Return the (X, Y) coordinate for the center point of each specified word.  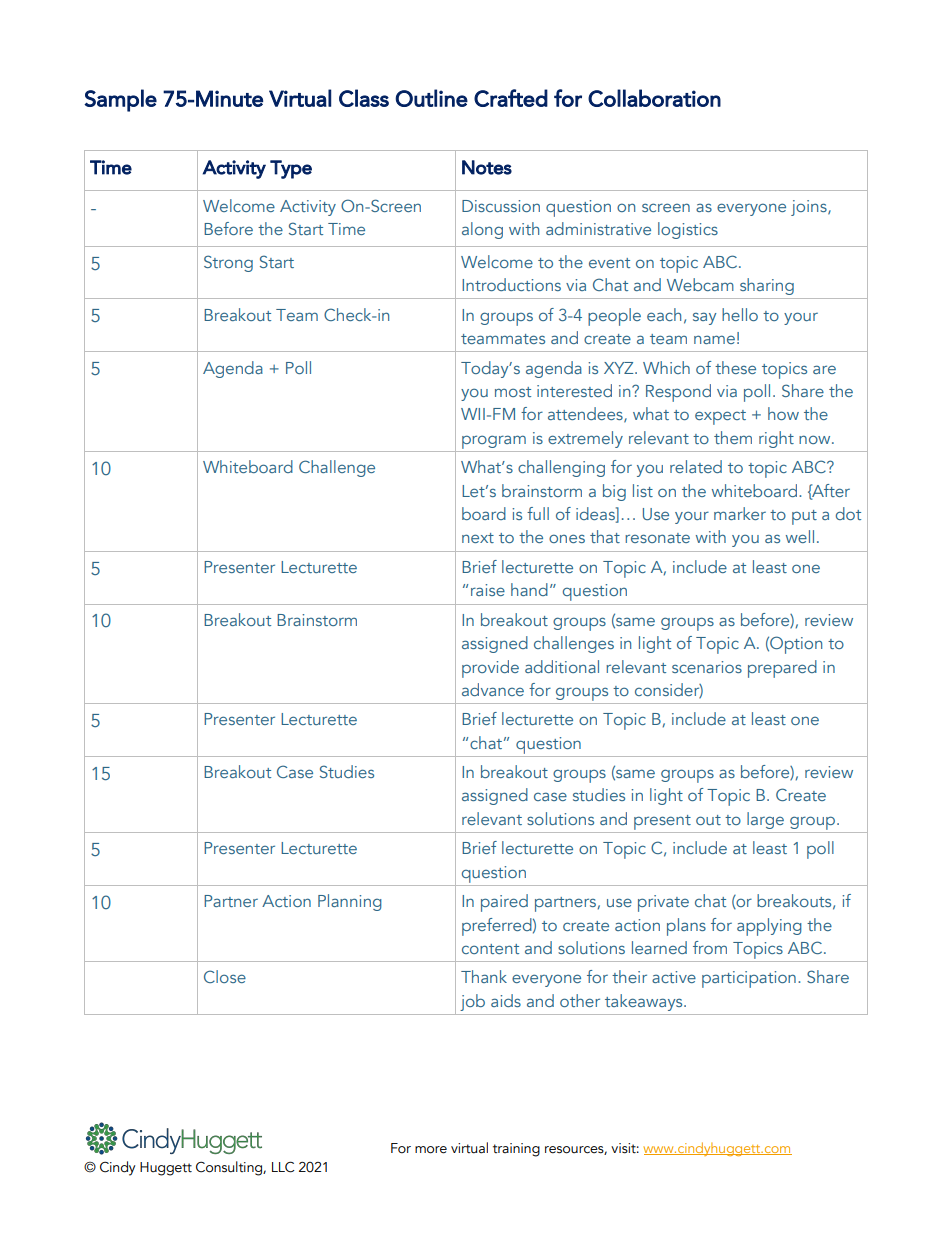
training (516, 1150)
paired (504, 903)
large (765, 820)
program (494, 442)
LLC (283, 1167)
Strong (228, 263)
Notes (487, 167)
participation (749, 979)
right (776, 439)
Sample (120, 100)
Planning (350, 902)
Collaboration (654, 98)
